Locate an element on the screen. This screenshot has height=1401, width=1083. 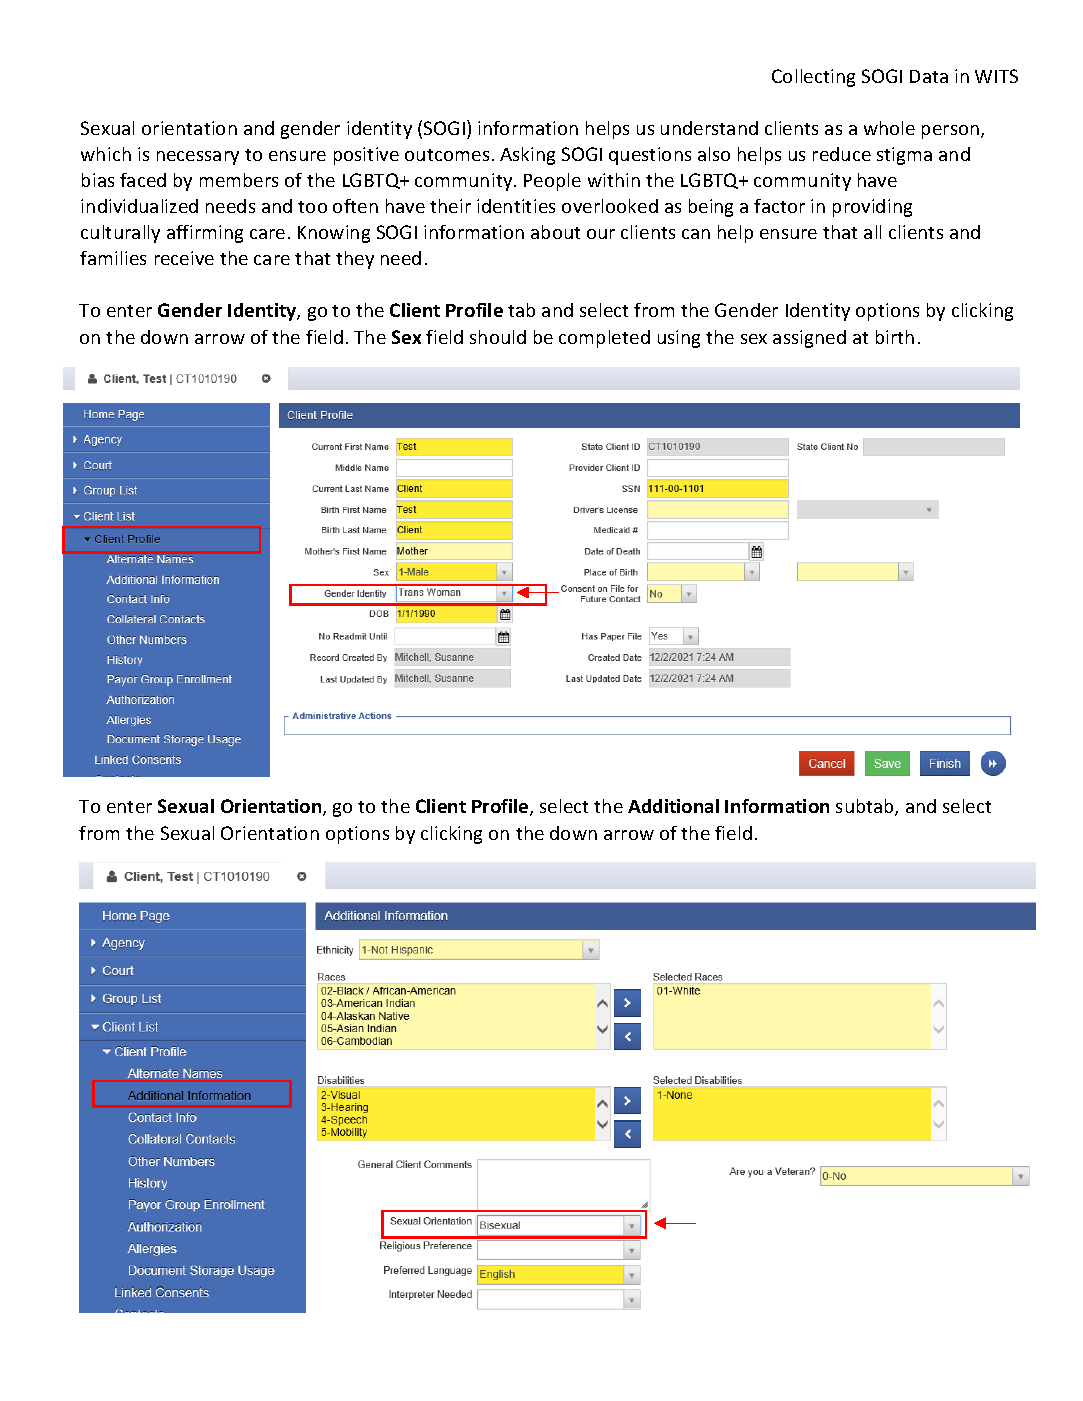
Data is located at coordinates (929, 76).
